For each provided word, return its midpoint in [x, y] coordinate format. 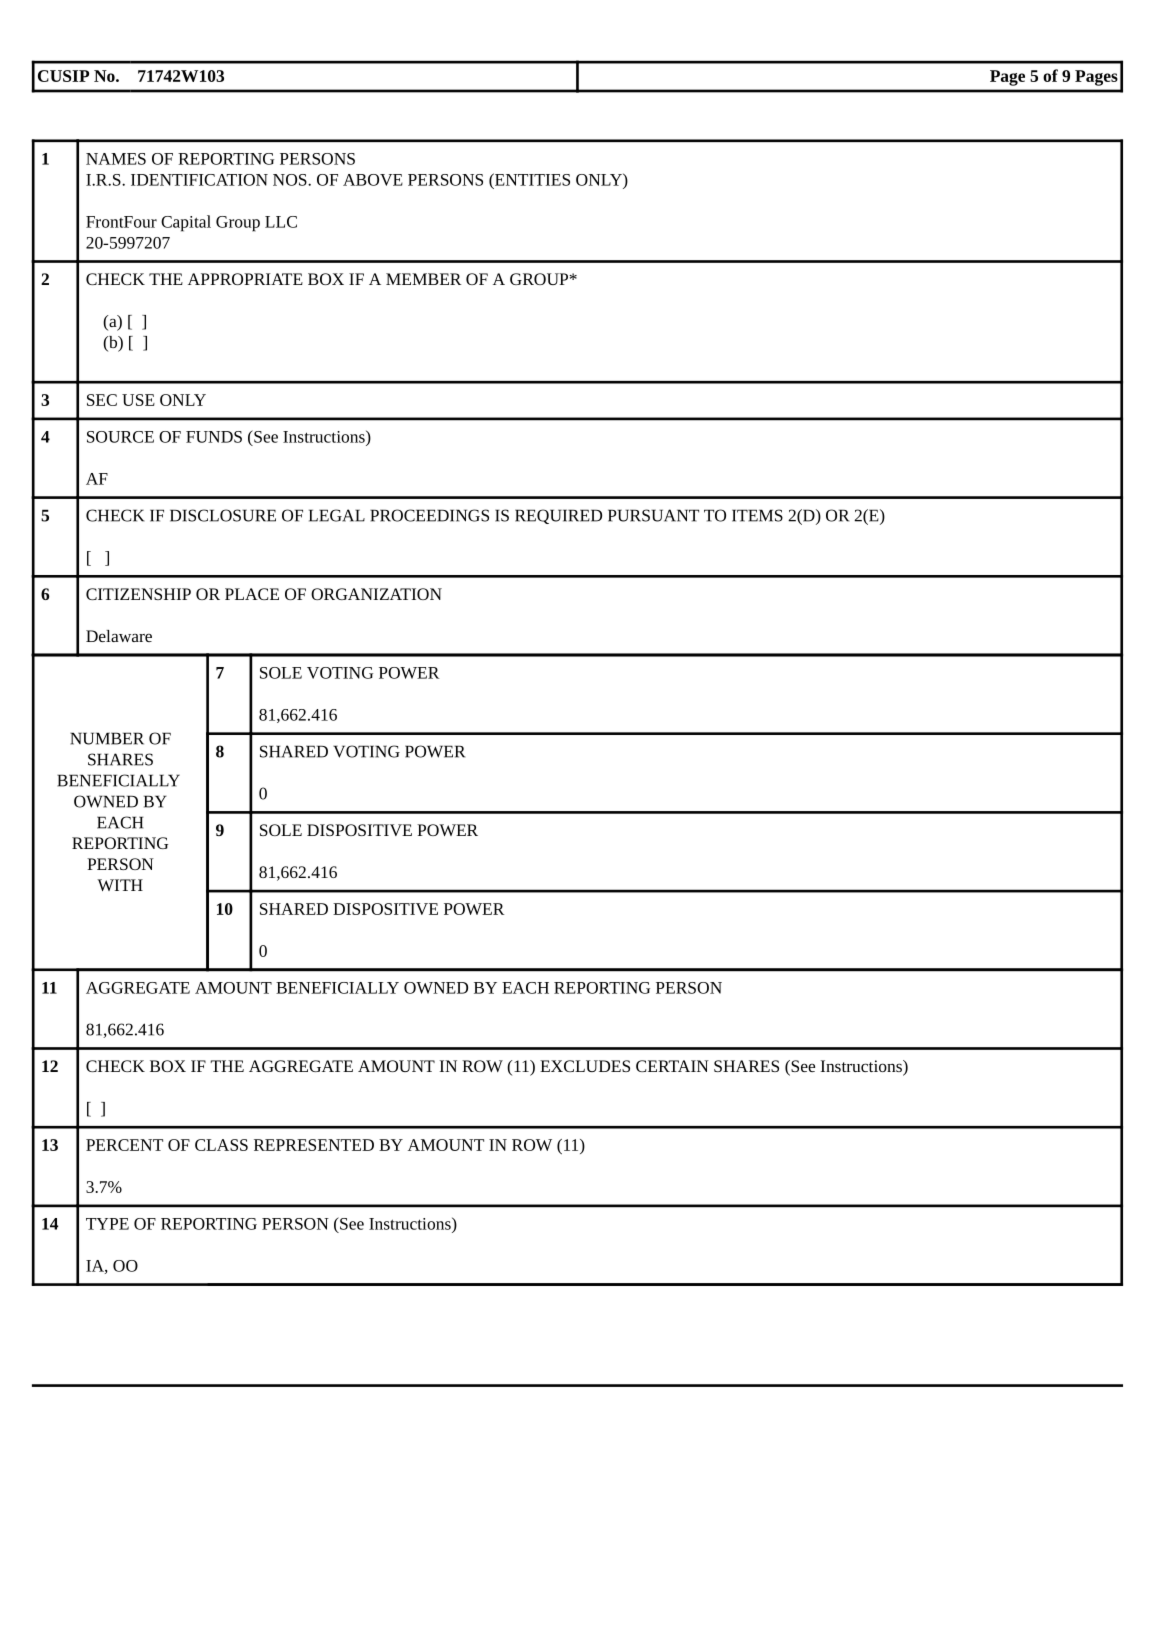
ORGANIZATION [376, 594]
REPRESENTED [314, 1145]
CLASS [221, 1145]
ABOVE [373, 180]
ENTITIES [531, 179]
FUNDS [214, 437]
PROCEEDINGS [429, 515]
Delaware [119, 636]
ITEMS [757, 515]
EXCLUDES [585, 1066]
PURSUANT [653, 515]
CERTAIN [672, 1066]
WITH [120, 885]
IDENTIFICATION [199, 180]
